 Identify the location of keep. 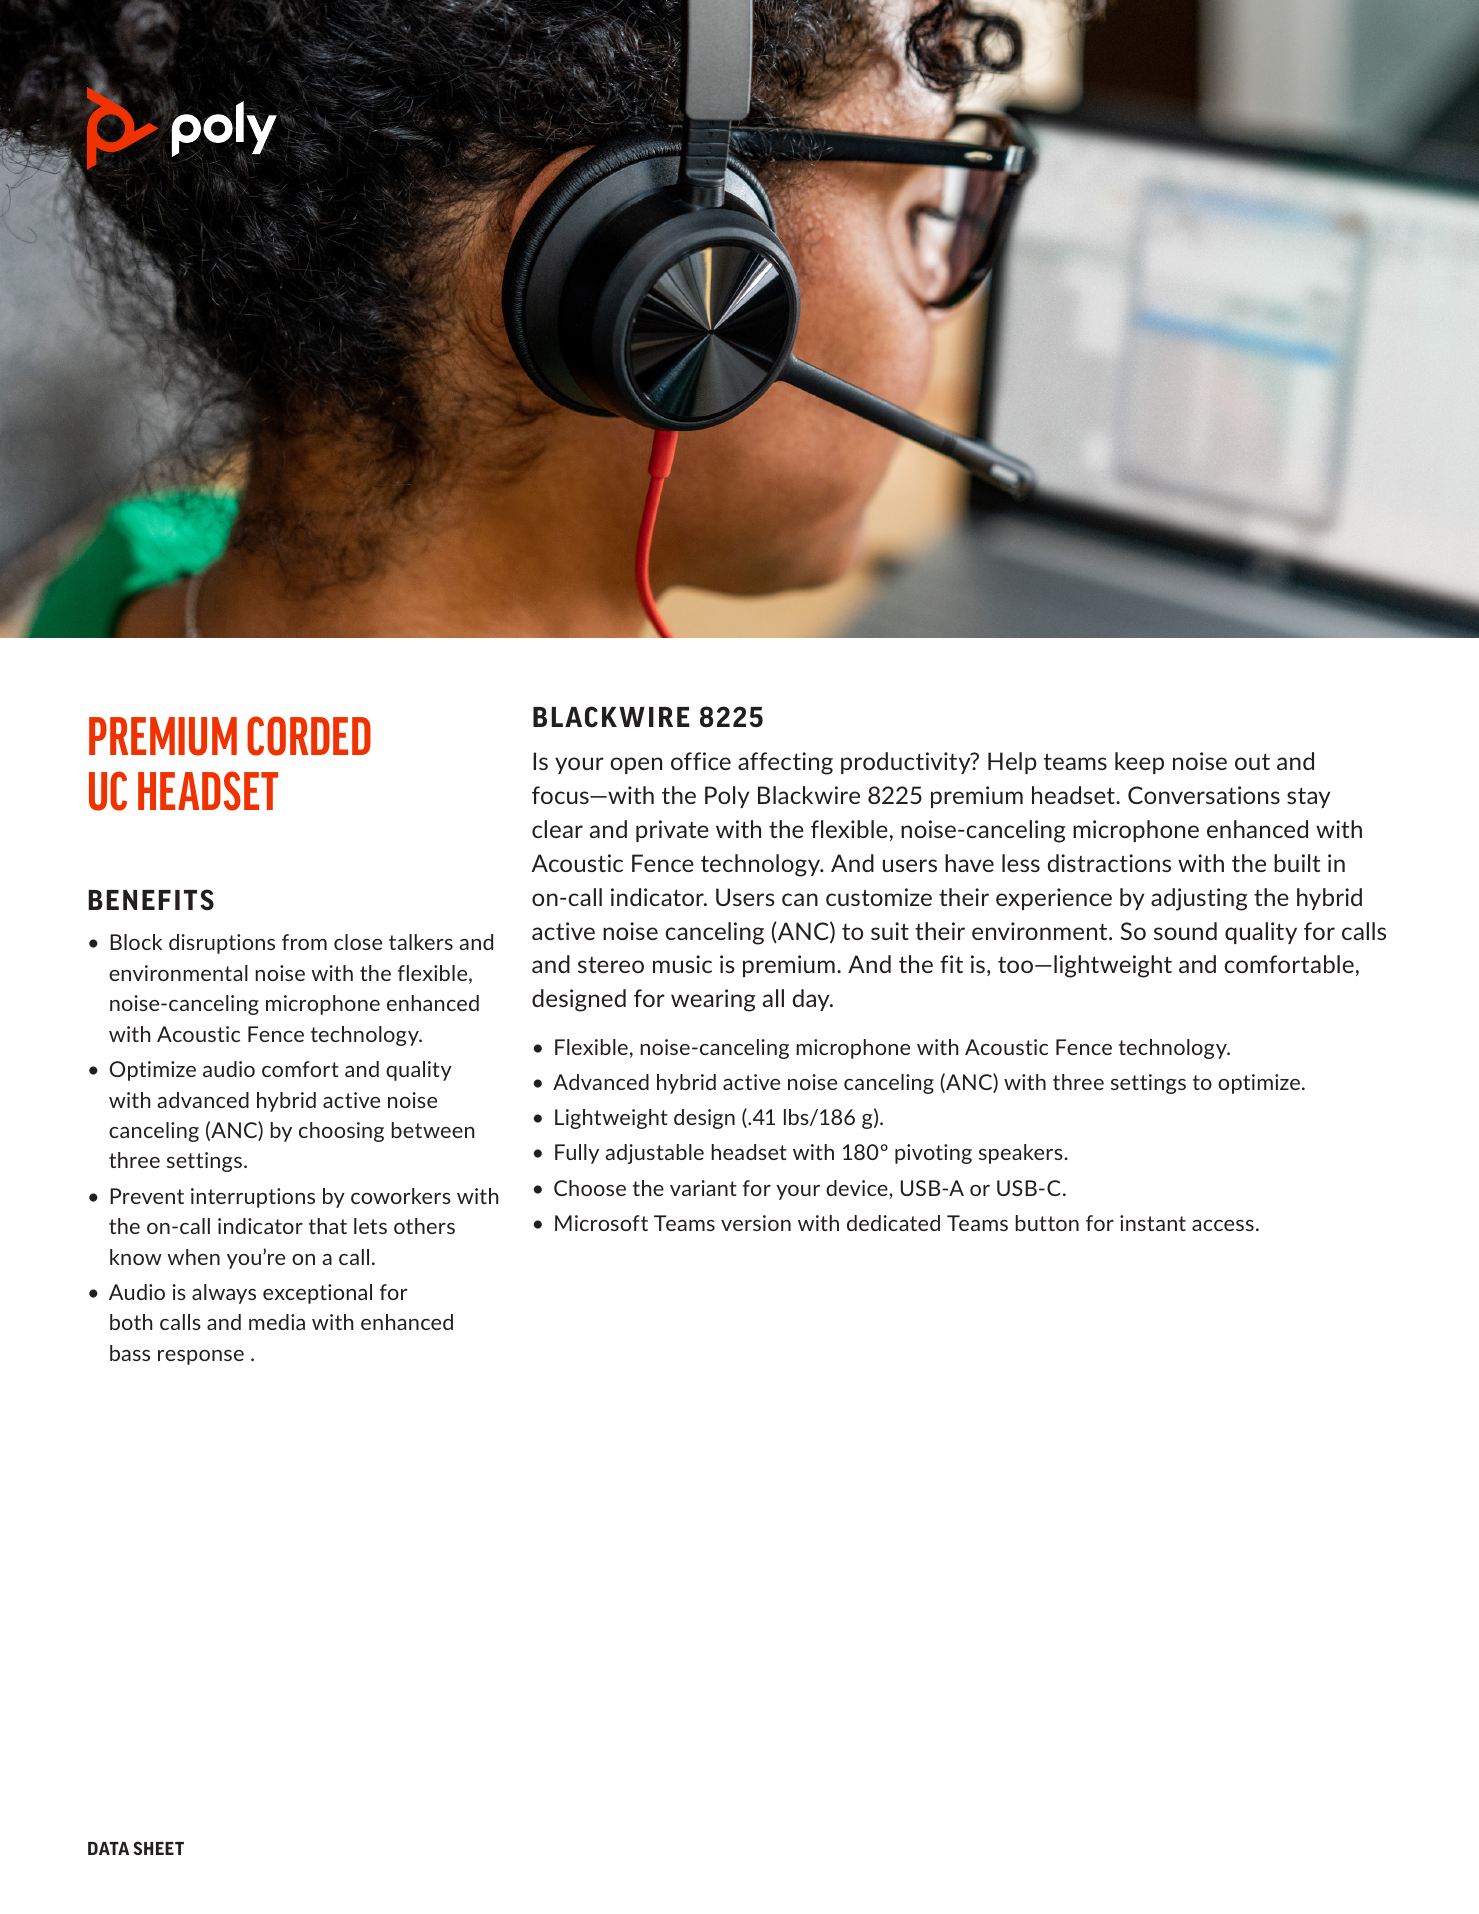
(1139, 763).
